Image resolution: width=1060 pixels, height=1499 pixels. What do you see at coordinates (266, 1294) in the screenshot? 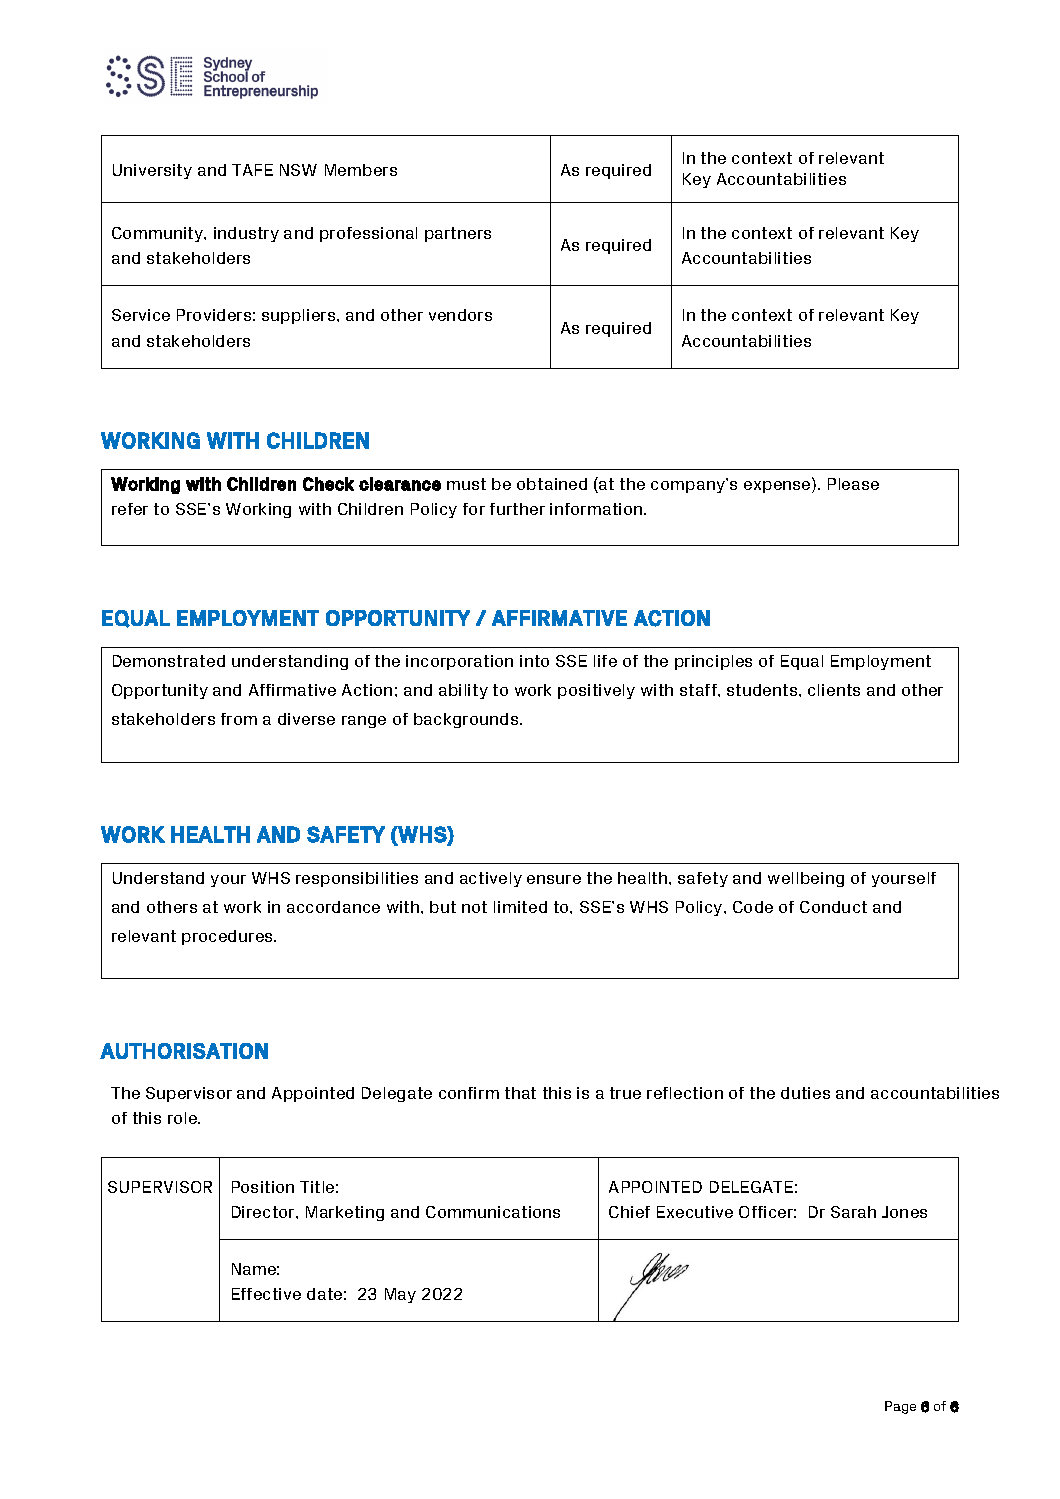
I see `Effective` at bounding box center [266, 1294].
